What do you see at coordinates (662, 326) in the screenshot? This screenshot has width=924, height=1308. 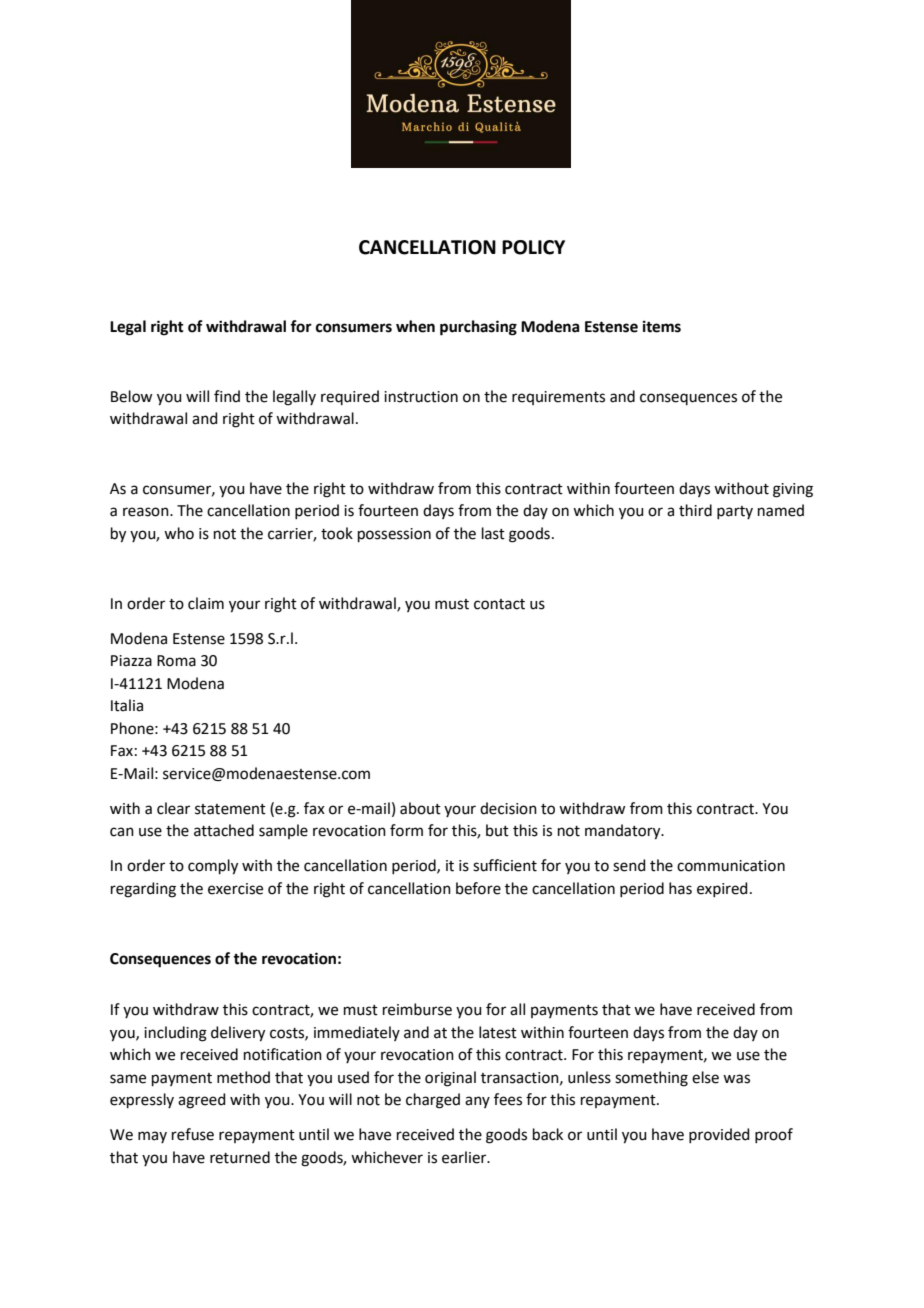 I see `items` at bounding box center [662, 326].
